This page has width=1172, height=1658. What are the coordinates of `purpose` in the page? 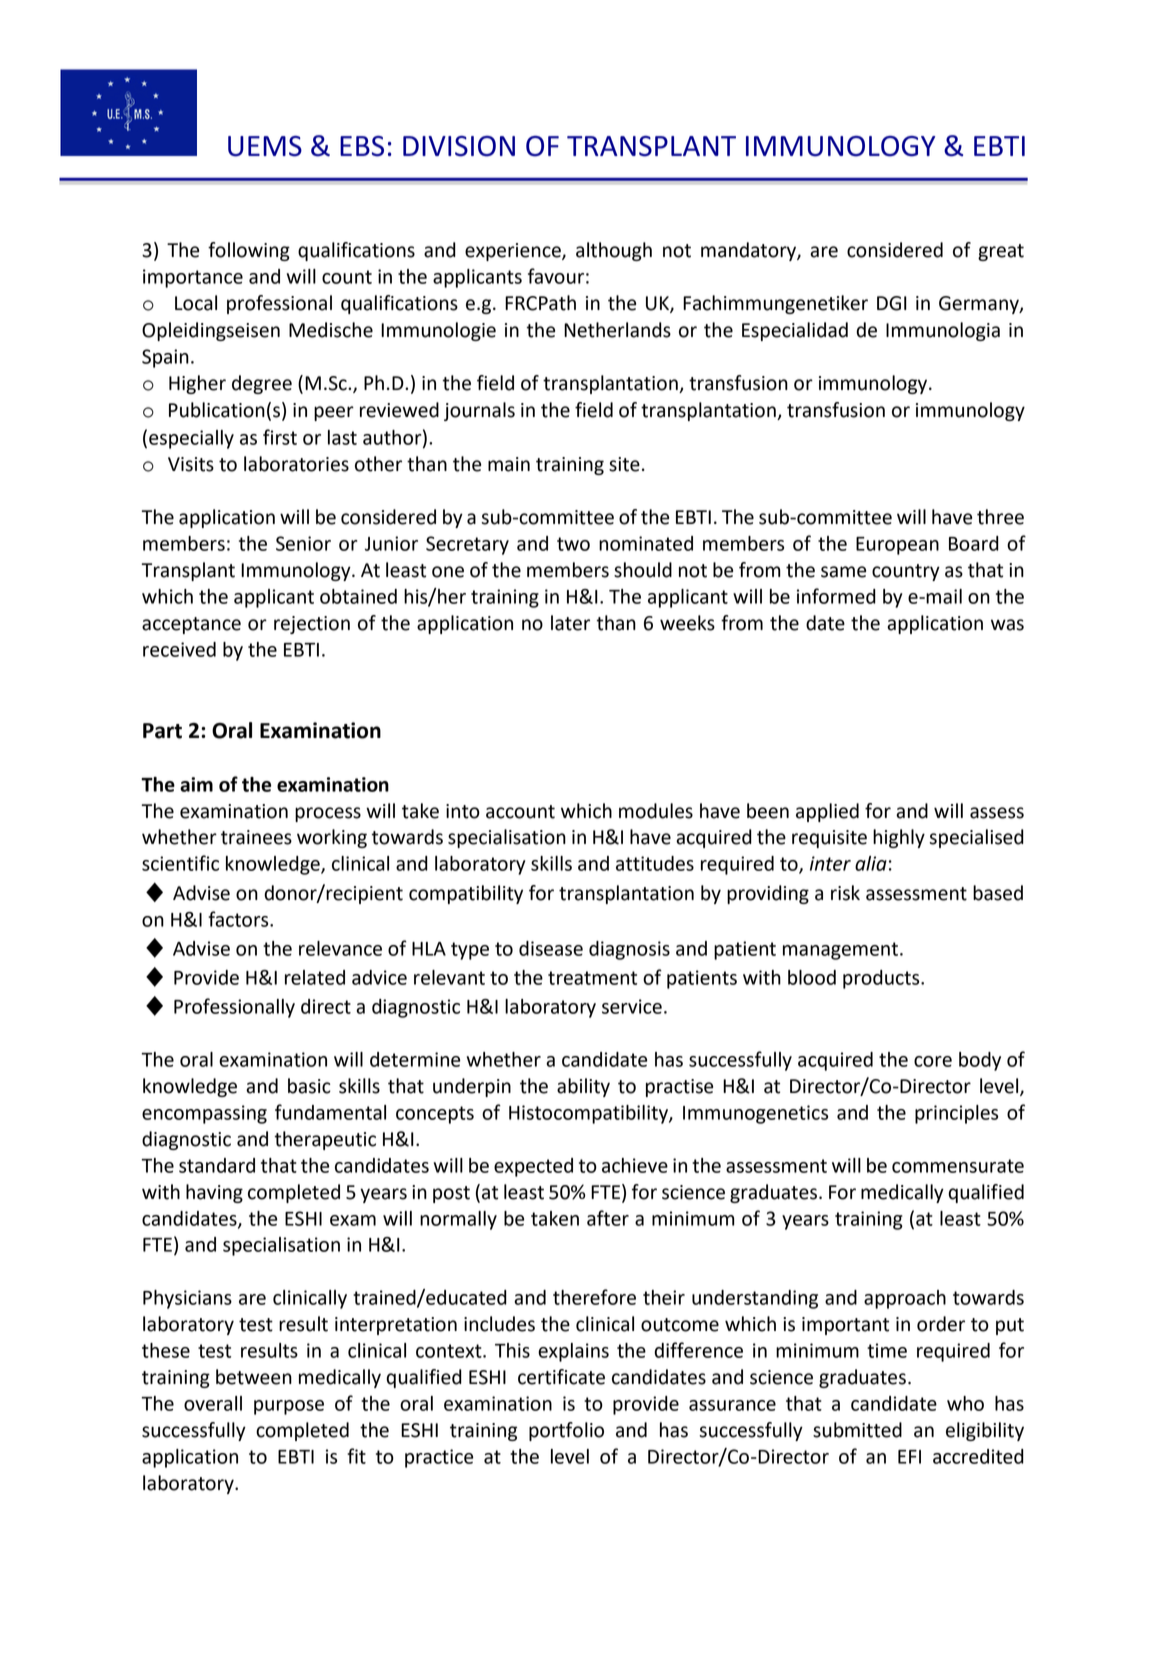 It's located at (289, 1407).
